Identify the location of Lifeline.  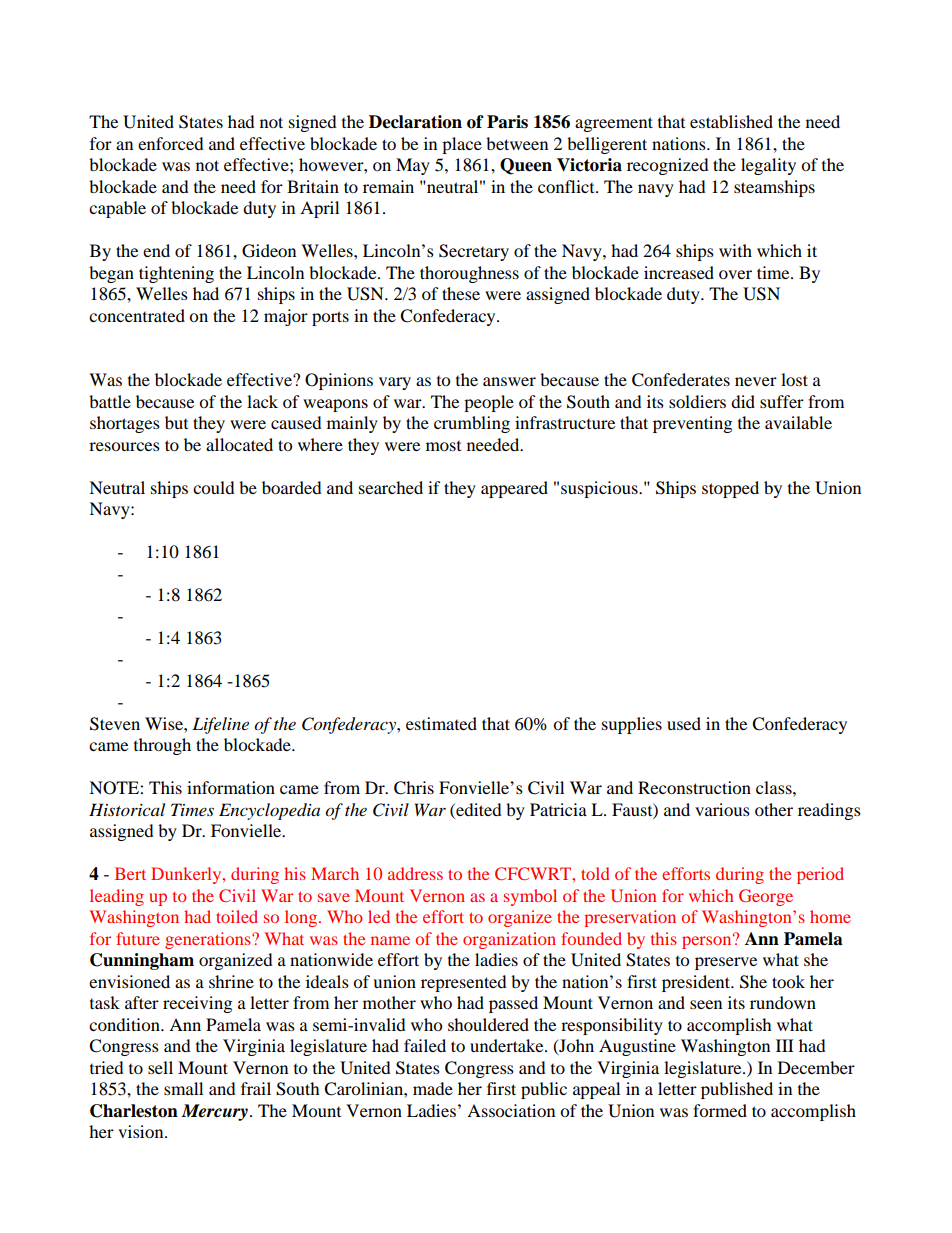
(220, 725).
